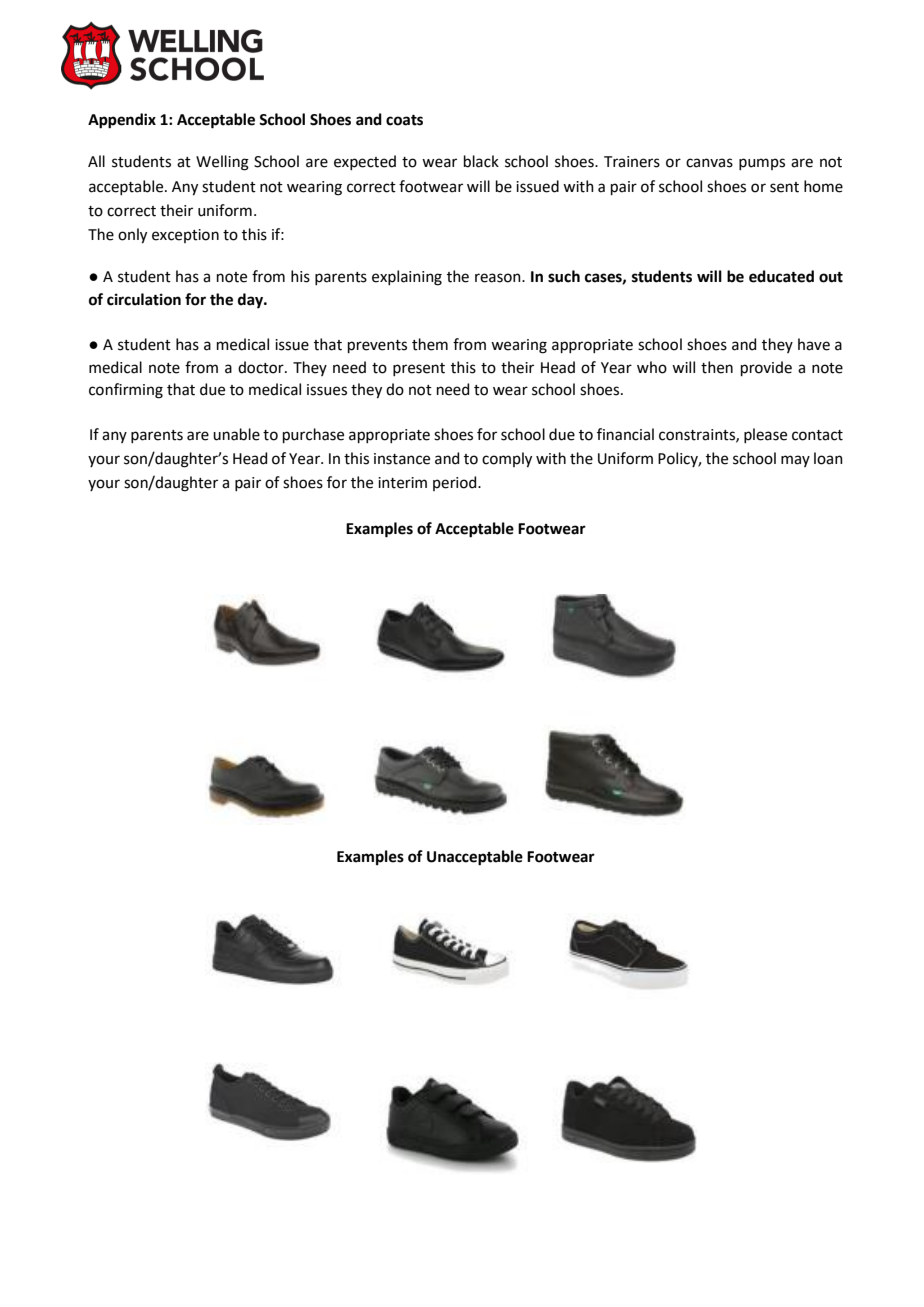  Describe the element at coordinates (499, 278) in the document. I see `reason` at that location.
